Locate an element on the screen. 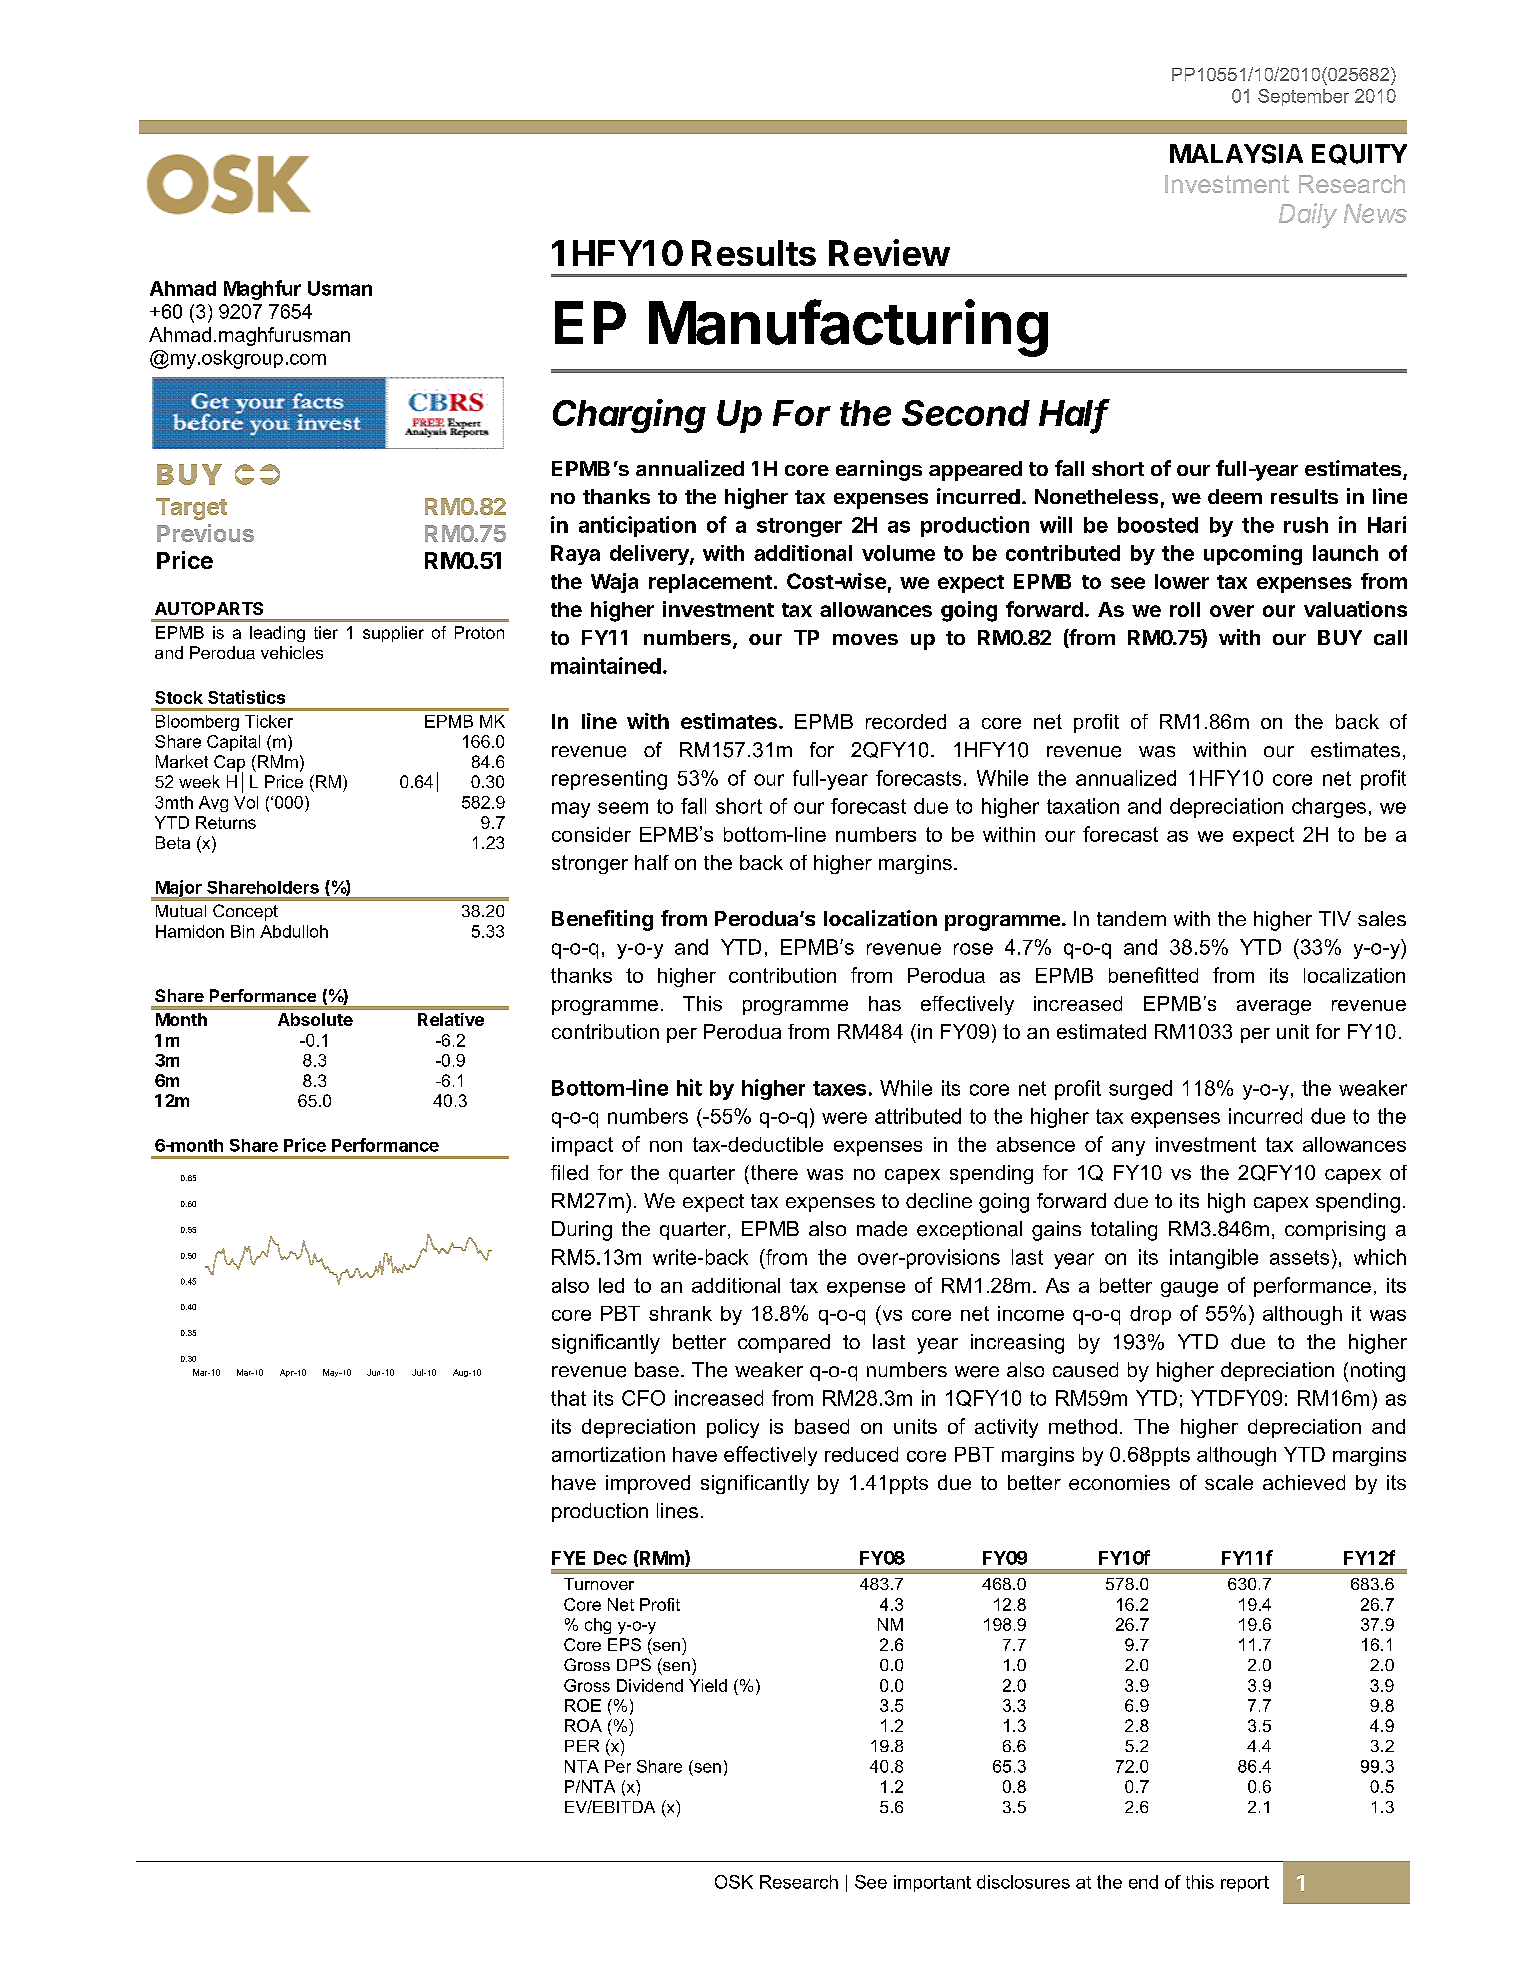 This screenshot has height=1977, width=1528. compared is located at coordinates (784, 1343).
